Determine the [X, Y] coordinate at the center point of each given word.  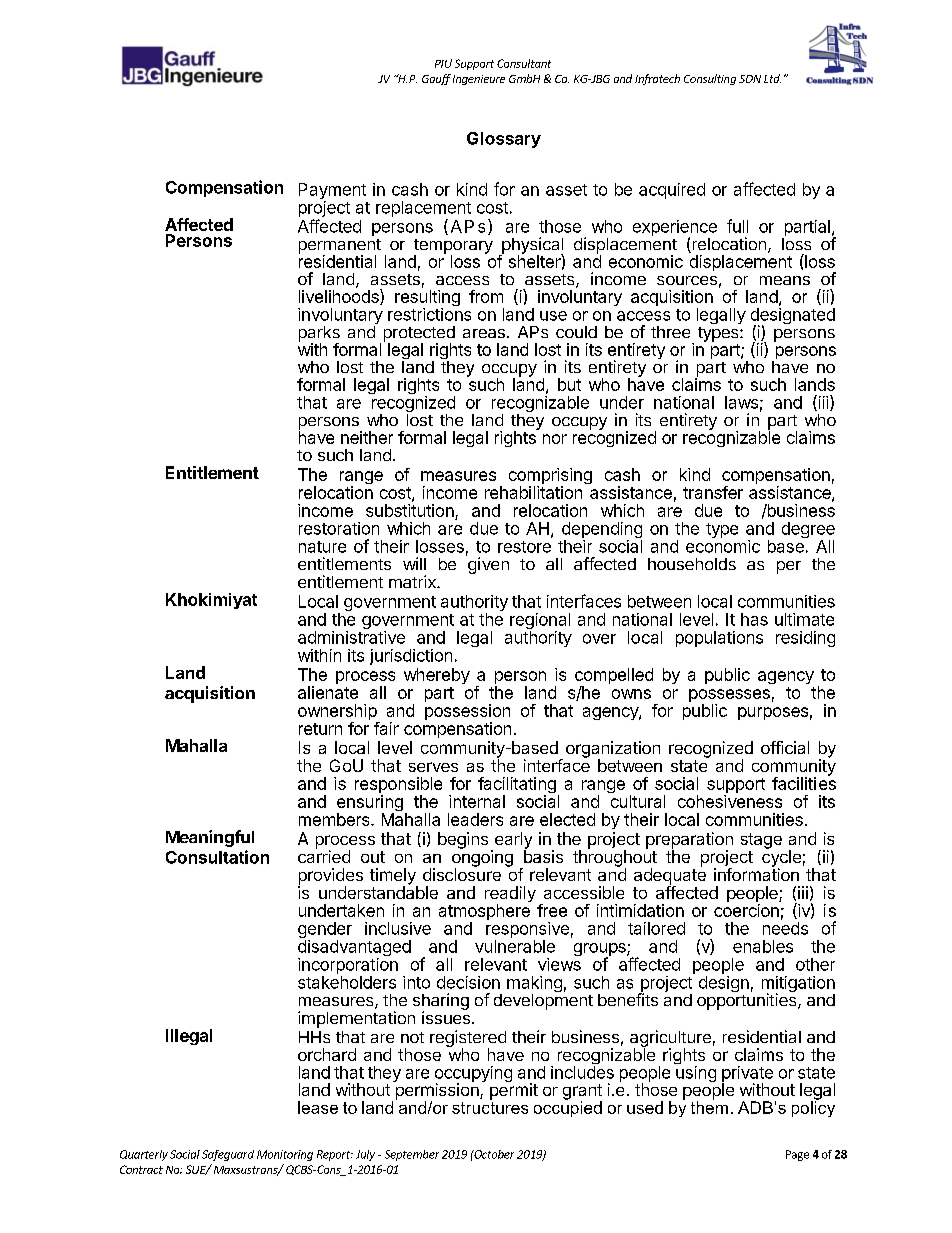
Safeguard [228, 1155]
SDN [750, 79]
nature [322, 547]
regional [540, 622]
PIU [443, 63]
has [754, 619]
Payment [332, 192]
